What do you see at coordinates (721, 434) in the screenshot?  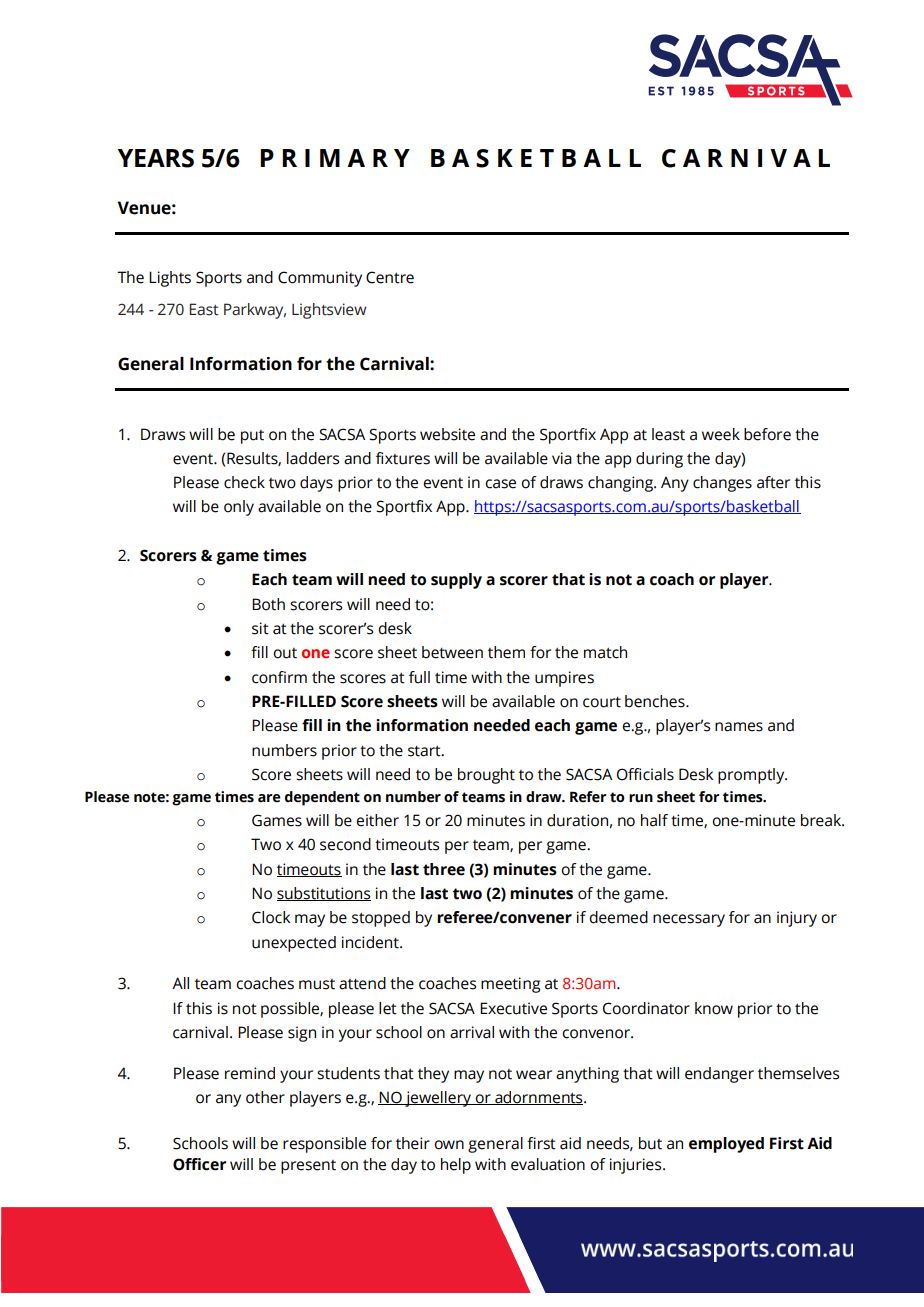 I see `week` at bounding box center [721, 434].
